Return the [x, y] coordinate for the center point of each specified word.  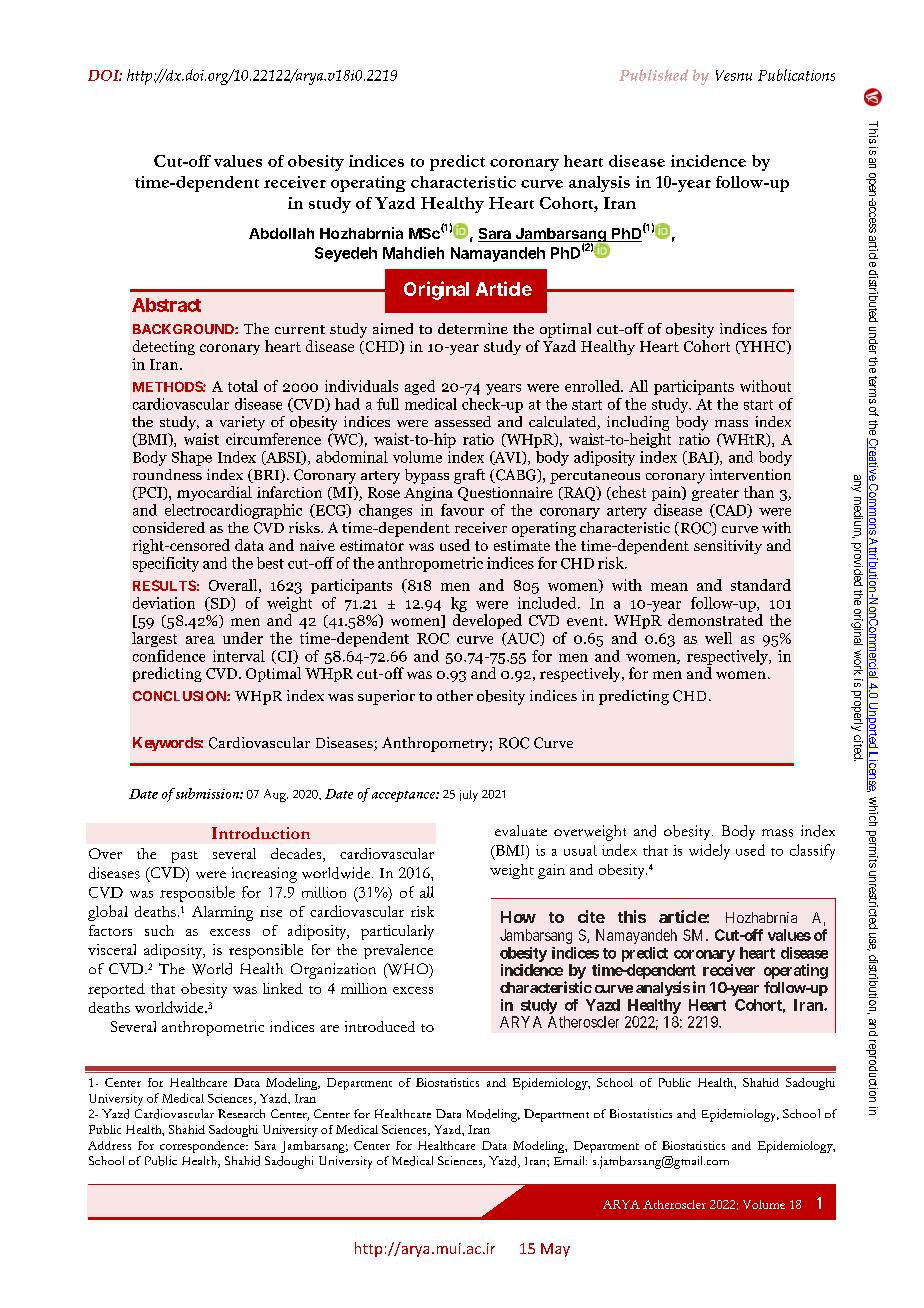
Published [653, 75]
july [469, 796]
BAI [701, 458]
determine [473, 328]
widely [709, 852]
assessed [463, 421]
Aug [276, 795]
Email [570, 1160]
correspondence [203, 1147]
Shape [192, 458]
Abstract [166, 305]
